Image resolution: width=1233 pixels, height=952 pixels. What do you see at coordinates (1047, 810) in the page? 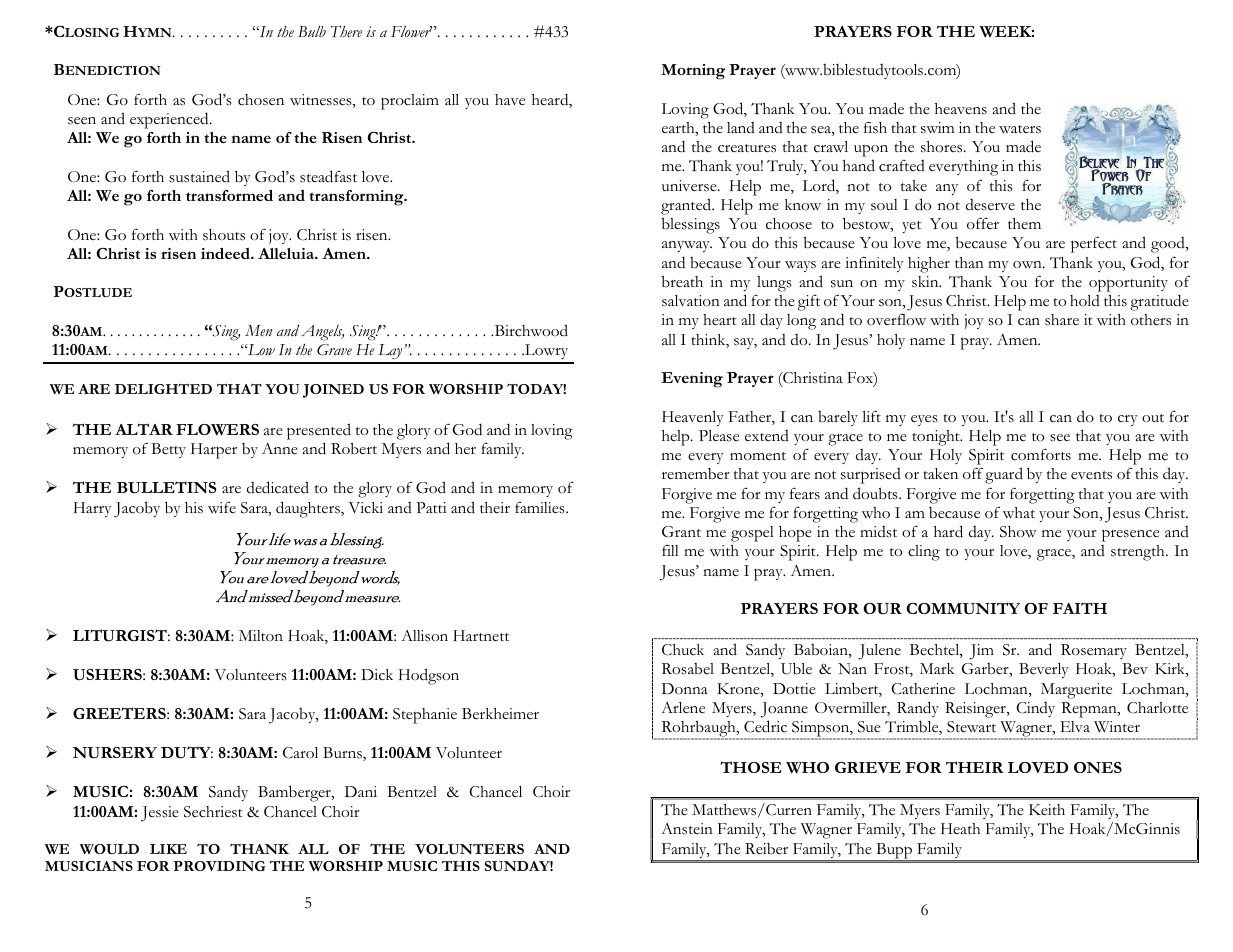
I see `Keith` at bounding box center [1047, 810].
